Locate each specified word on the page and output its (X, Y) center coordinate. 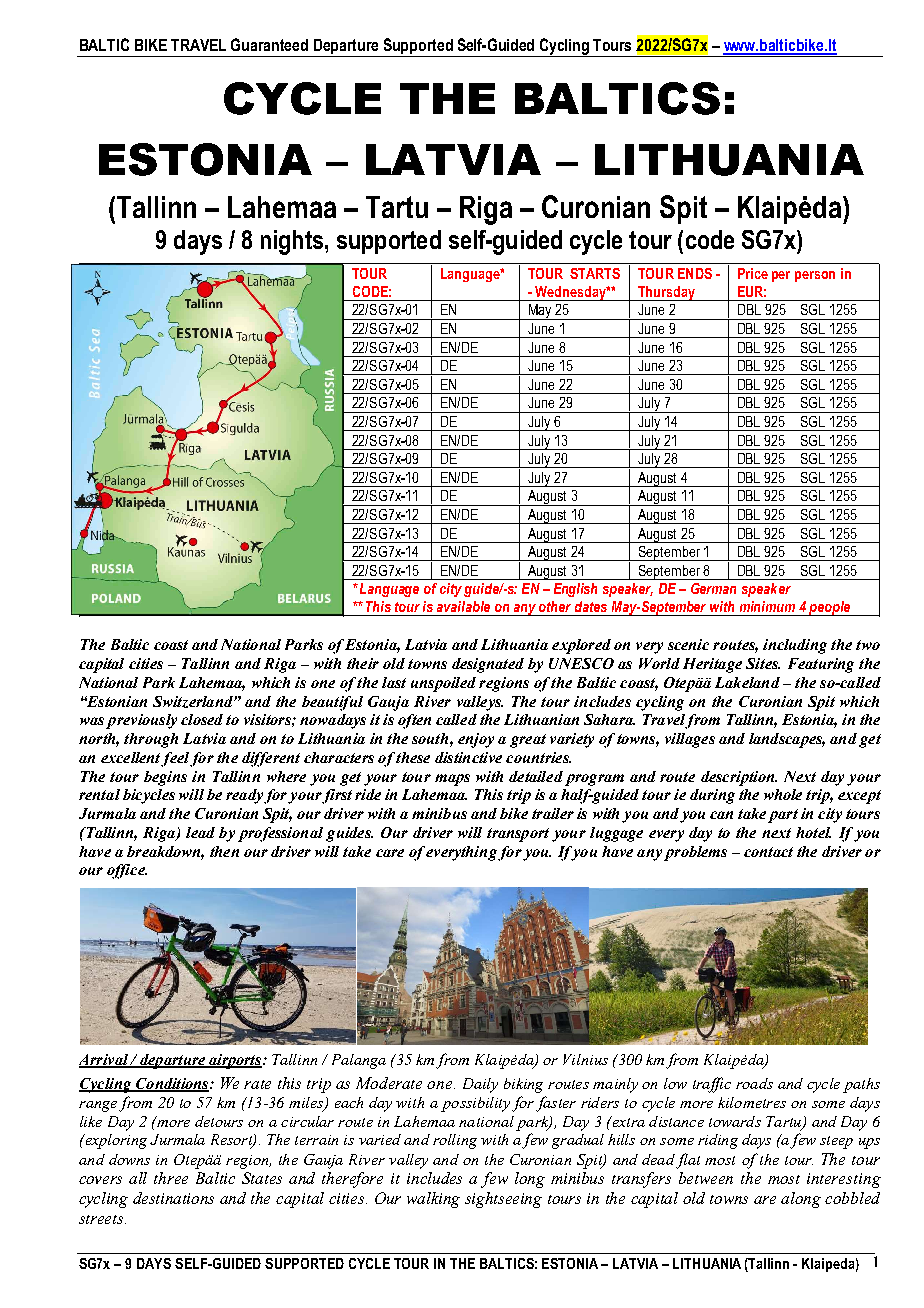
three (171, 1178)
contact (768, 852)
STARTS (595, 273)
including (795, 646)
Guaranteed (269, 44)
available (463, 606)
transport (518, 835)
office (127, 871)
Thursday (666, 293)
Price (753, 273)
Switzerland (194, 702)
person (815, 276)
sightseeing (503, 1200)
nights (292, 242)
